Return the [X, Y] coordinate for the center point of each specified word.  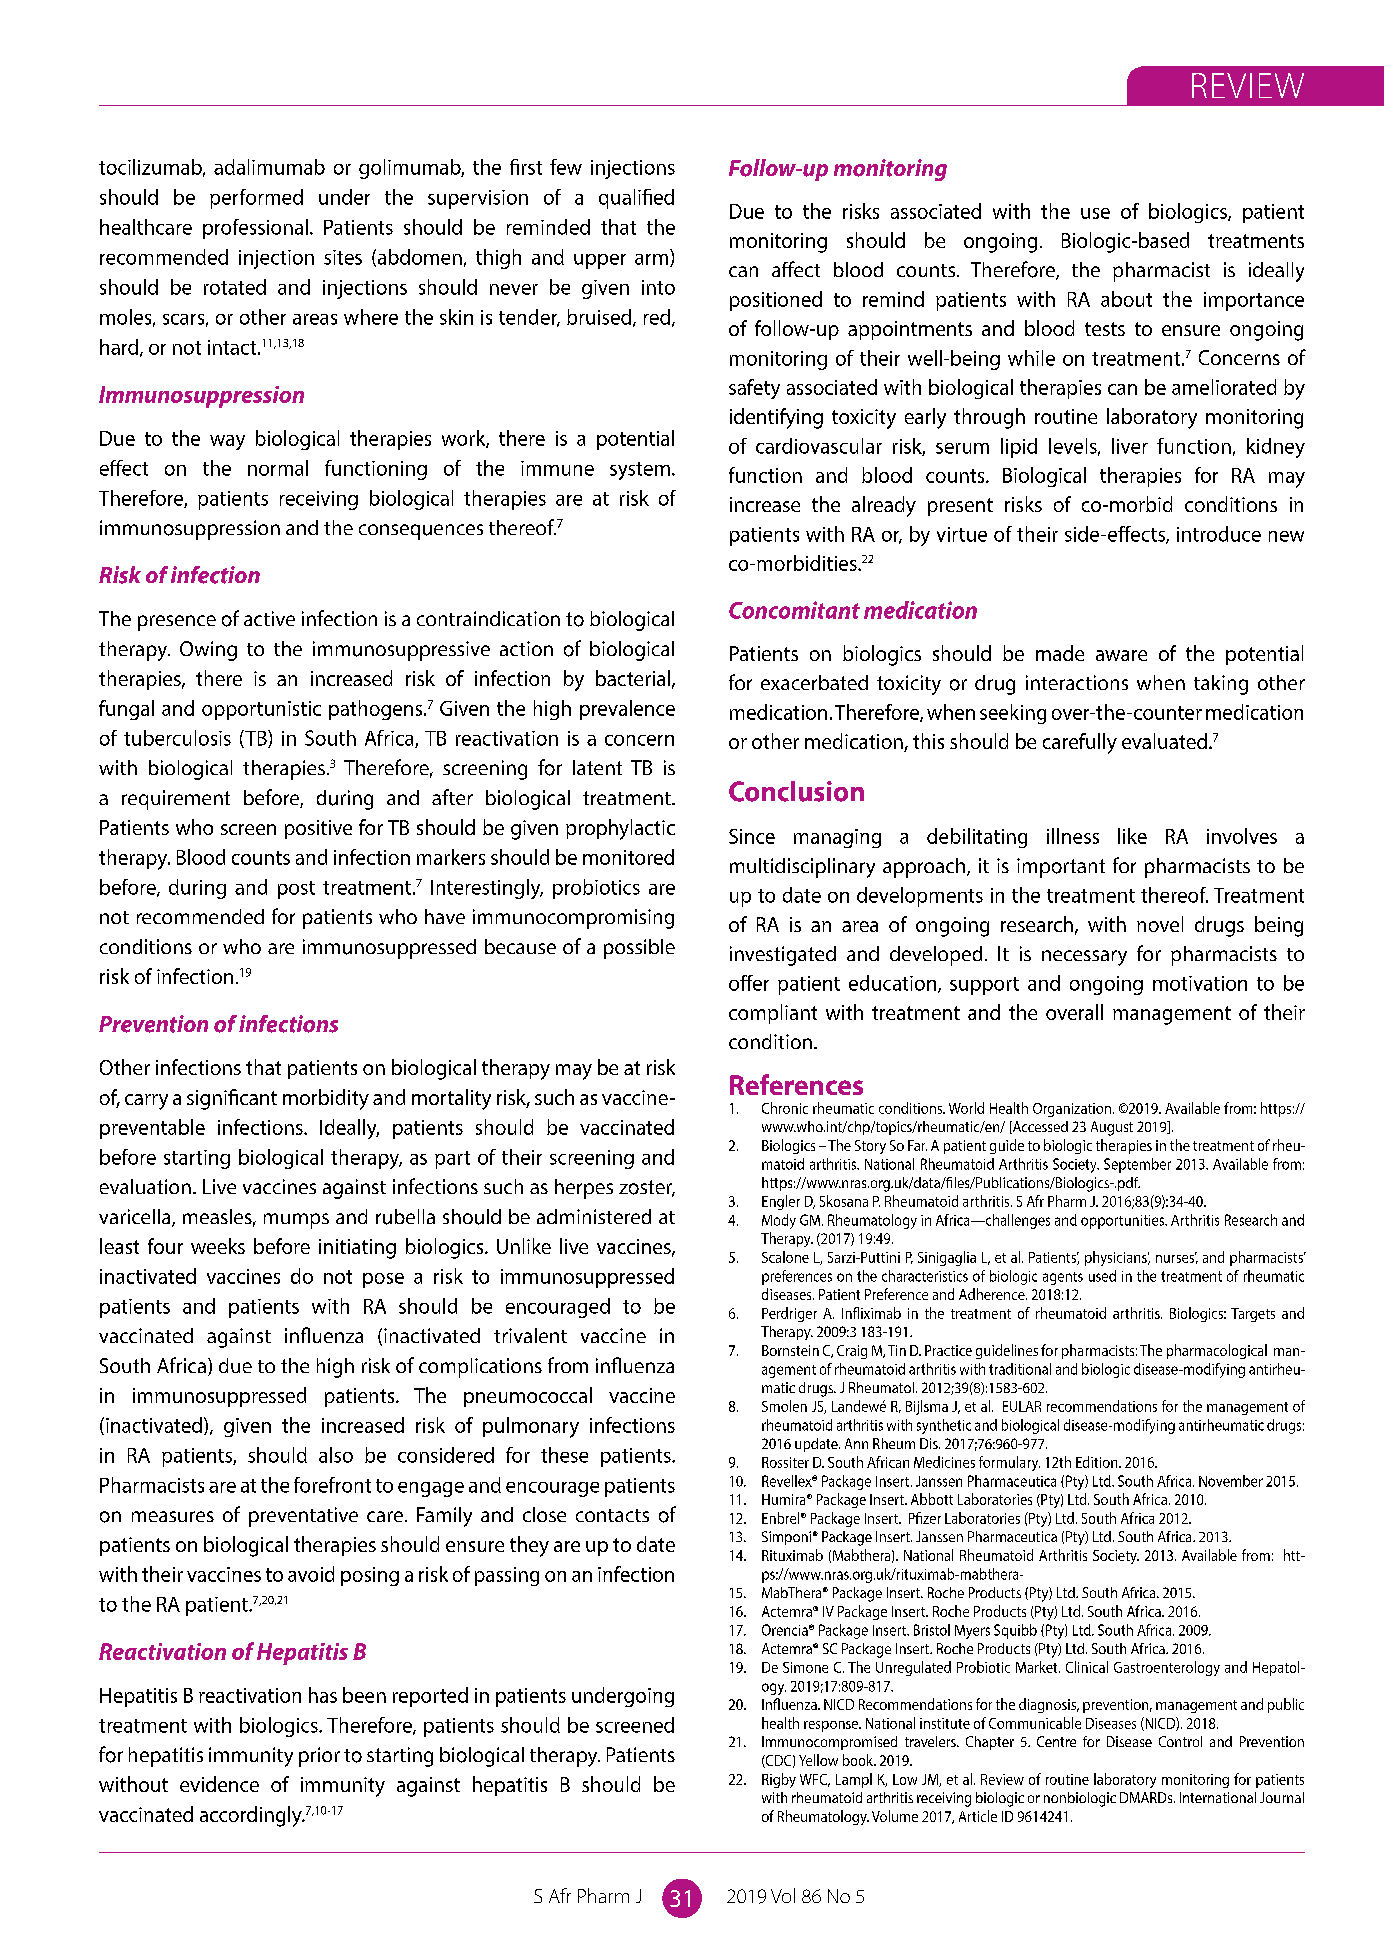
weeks [218, 1246]
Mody [779, 1221]
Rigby [779, 1780]
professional [255, 229]
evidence [219, 1784]
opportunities [1123, 1222]
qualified [636, 199]
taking [1221, 685]
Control [1180, 1741]
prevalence [627, 710]
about [1126, 299]
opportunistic [261, 710]
